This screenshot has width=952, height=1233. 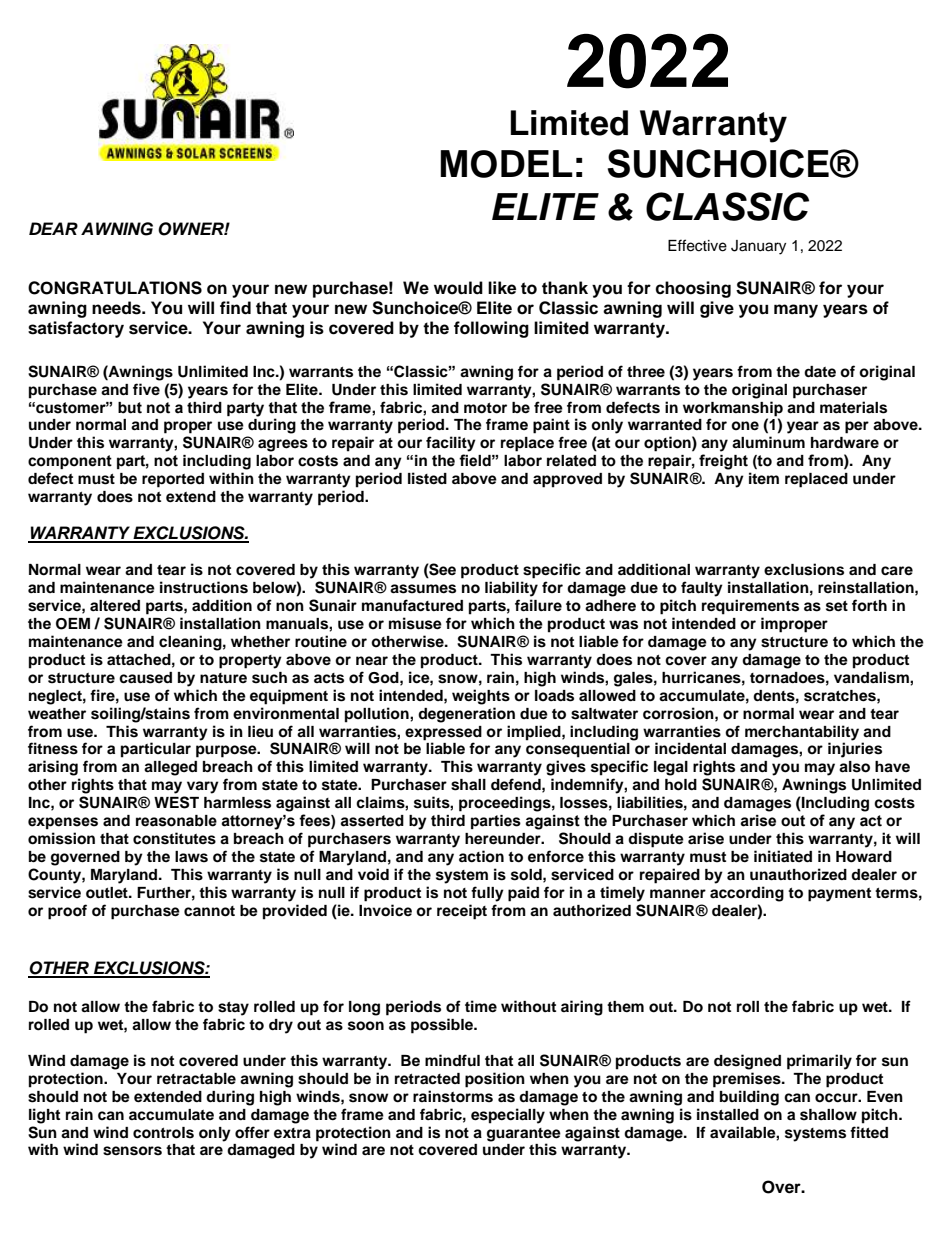 What do you see at coordinates (485, 408) in the screenshot?
I see `motor` at bounding box center [485, 408].
